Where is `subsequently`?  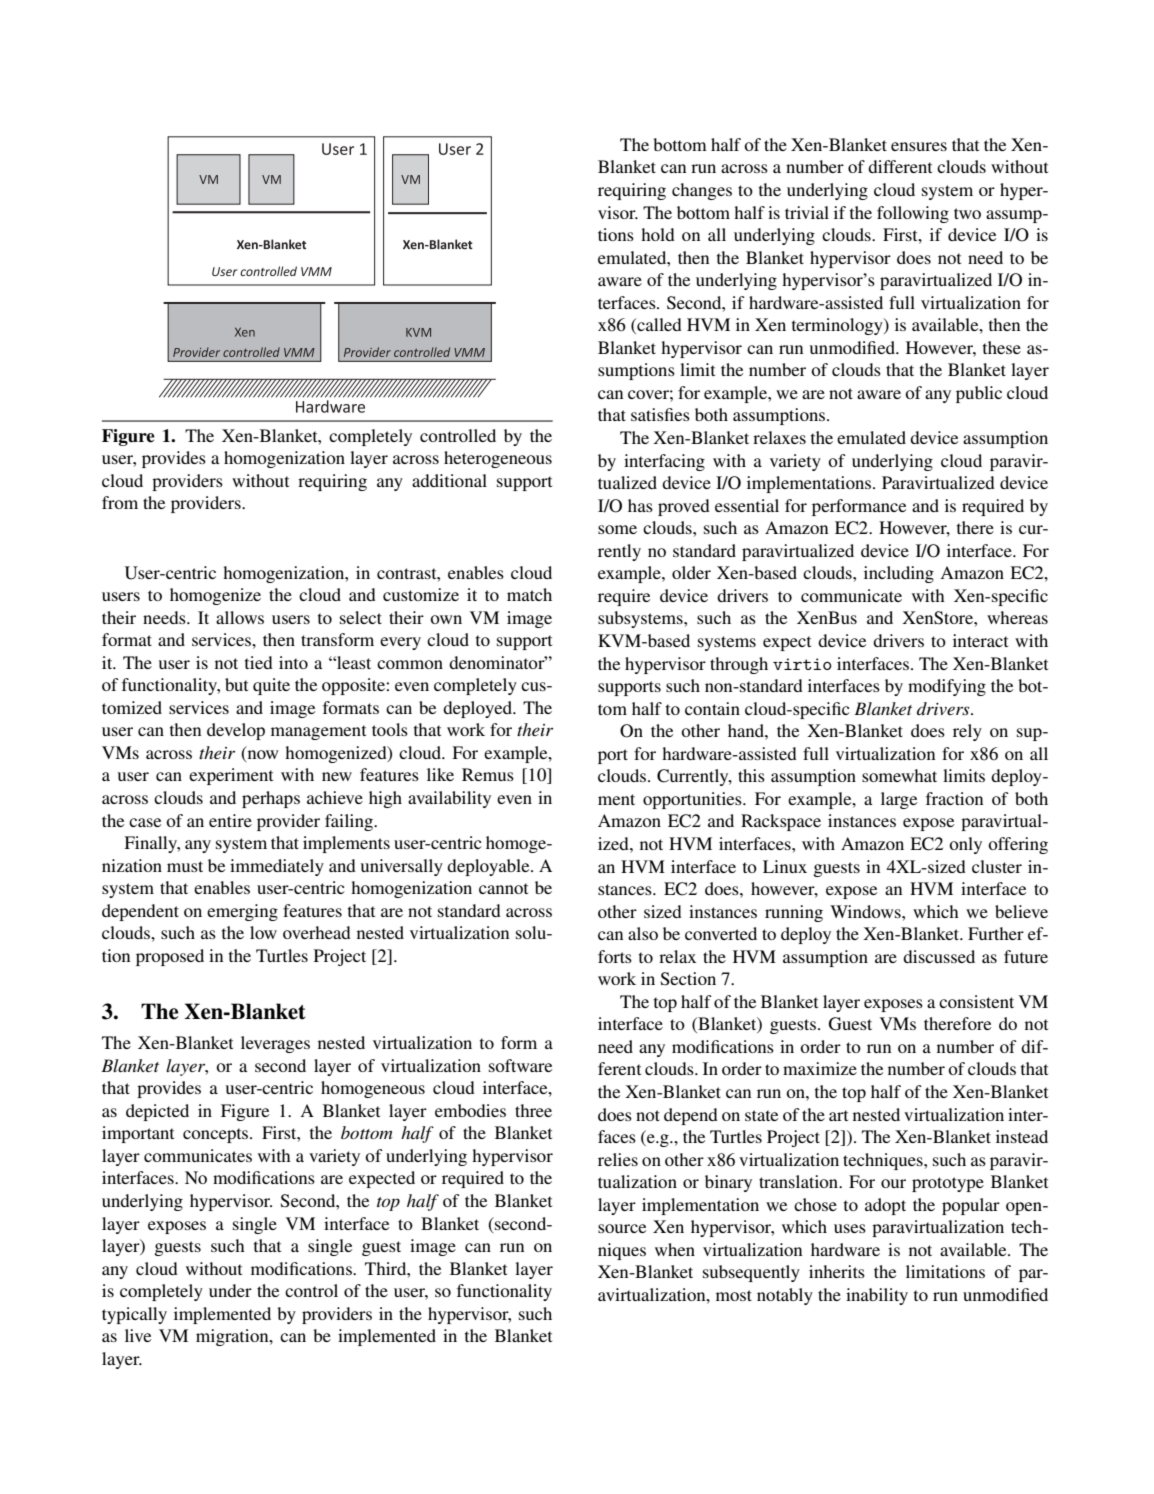 subsequently is located at coordinates (751, 1273).
